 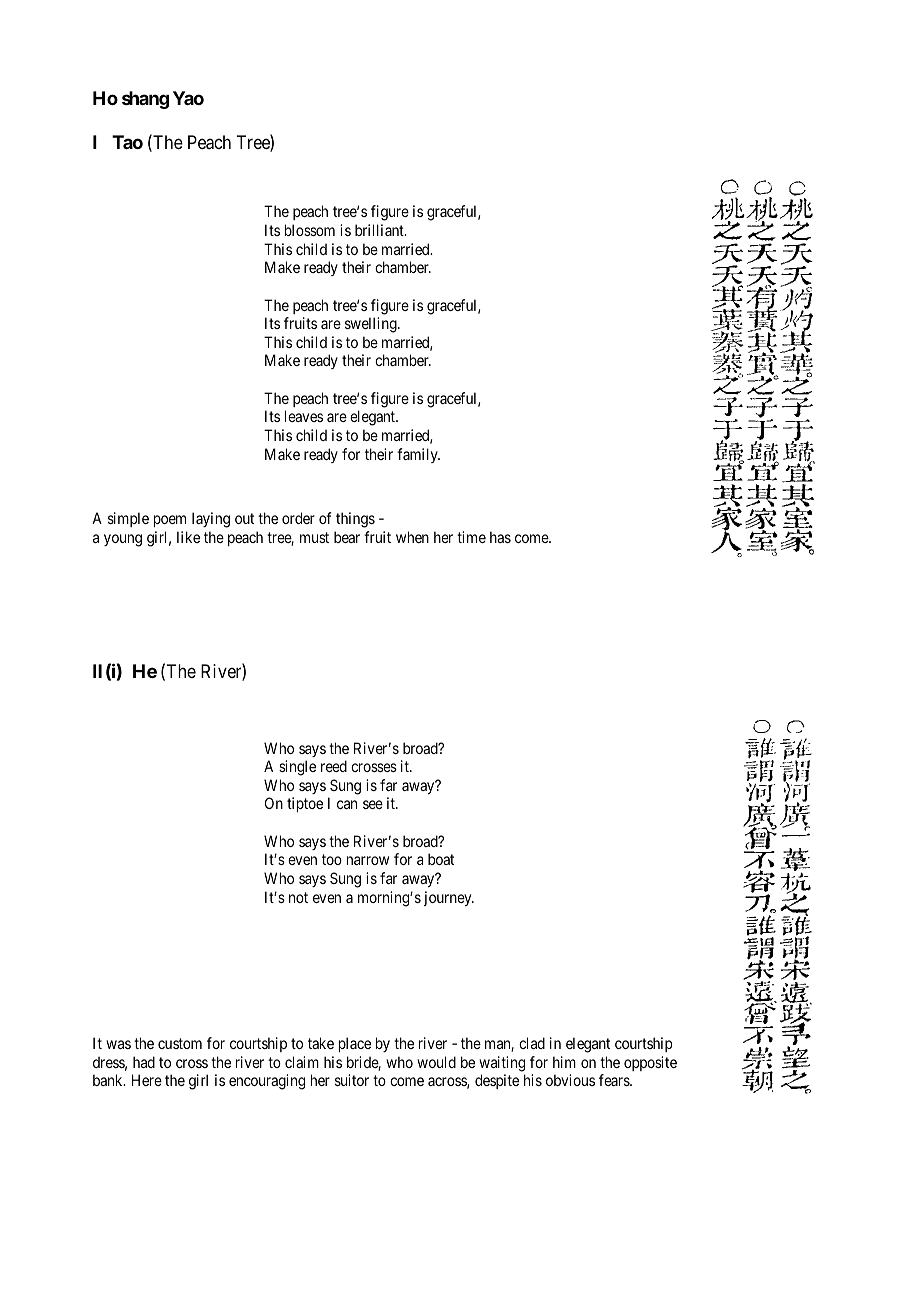 I want to click on time, so click(x=471, y=537).
